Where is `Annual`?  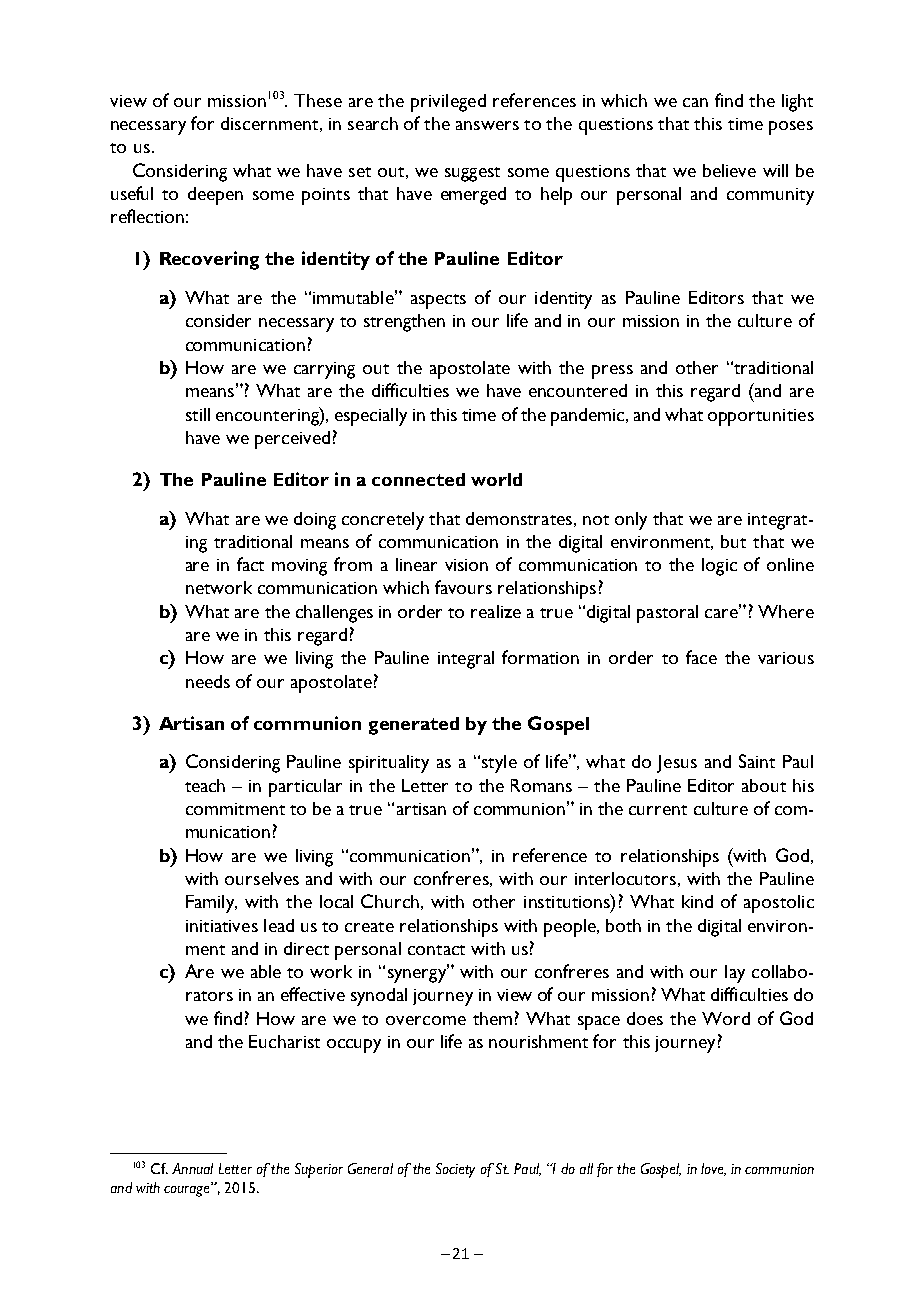
Annual is located at coordinates (192, 1168).
